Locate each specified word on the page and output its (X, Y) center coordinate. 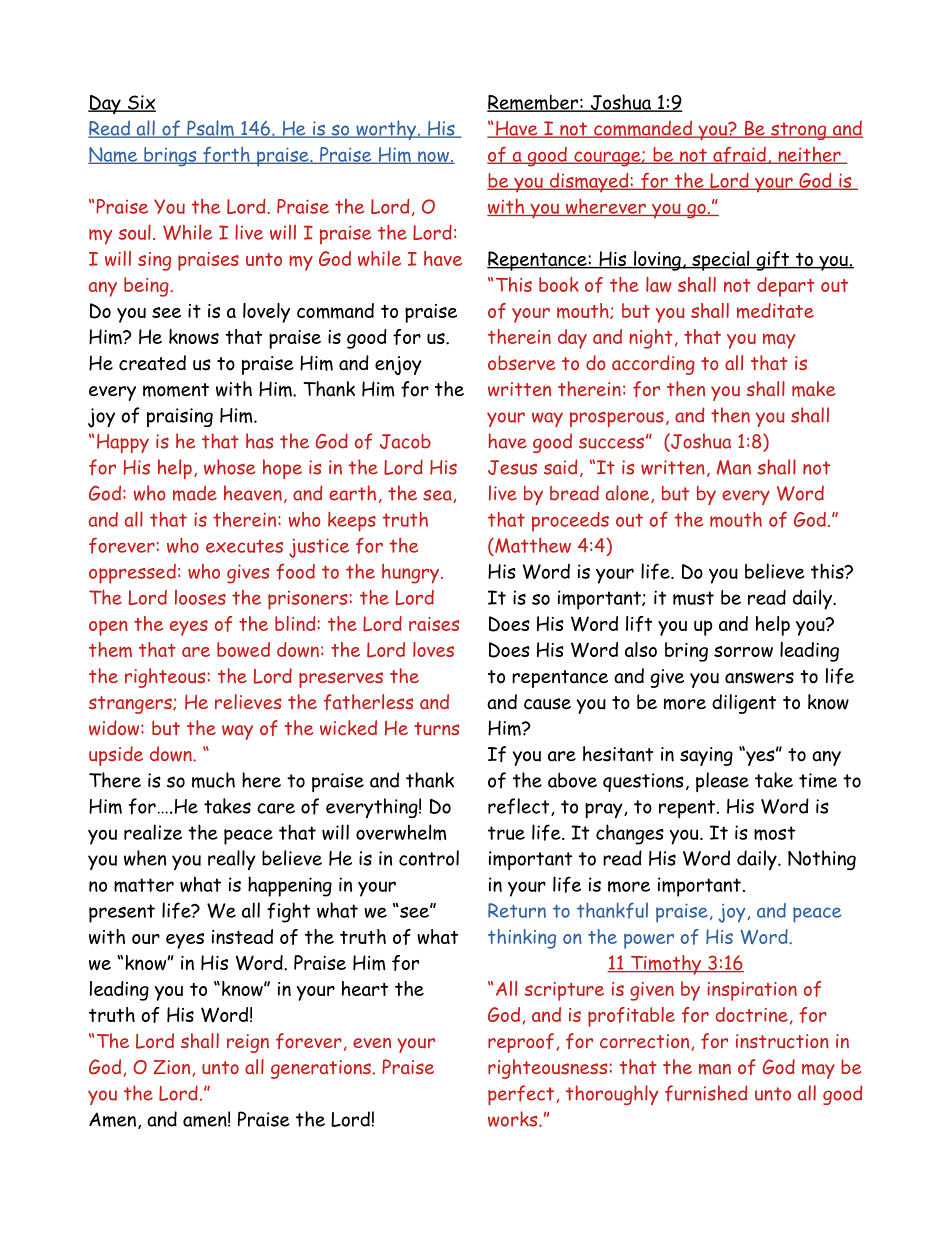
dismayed (589, 183)
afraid (739, 155)
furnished (706, 1093)
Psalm (210, 129)
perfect (522, 1095)
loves (433, 649)
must (693, 598)
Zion (171, 1067)
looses (200, 597)
